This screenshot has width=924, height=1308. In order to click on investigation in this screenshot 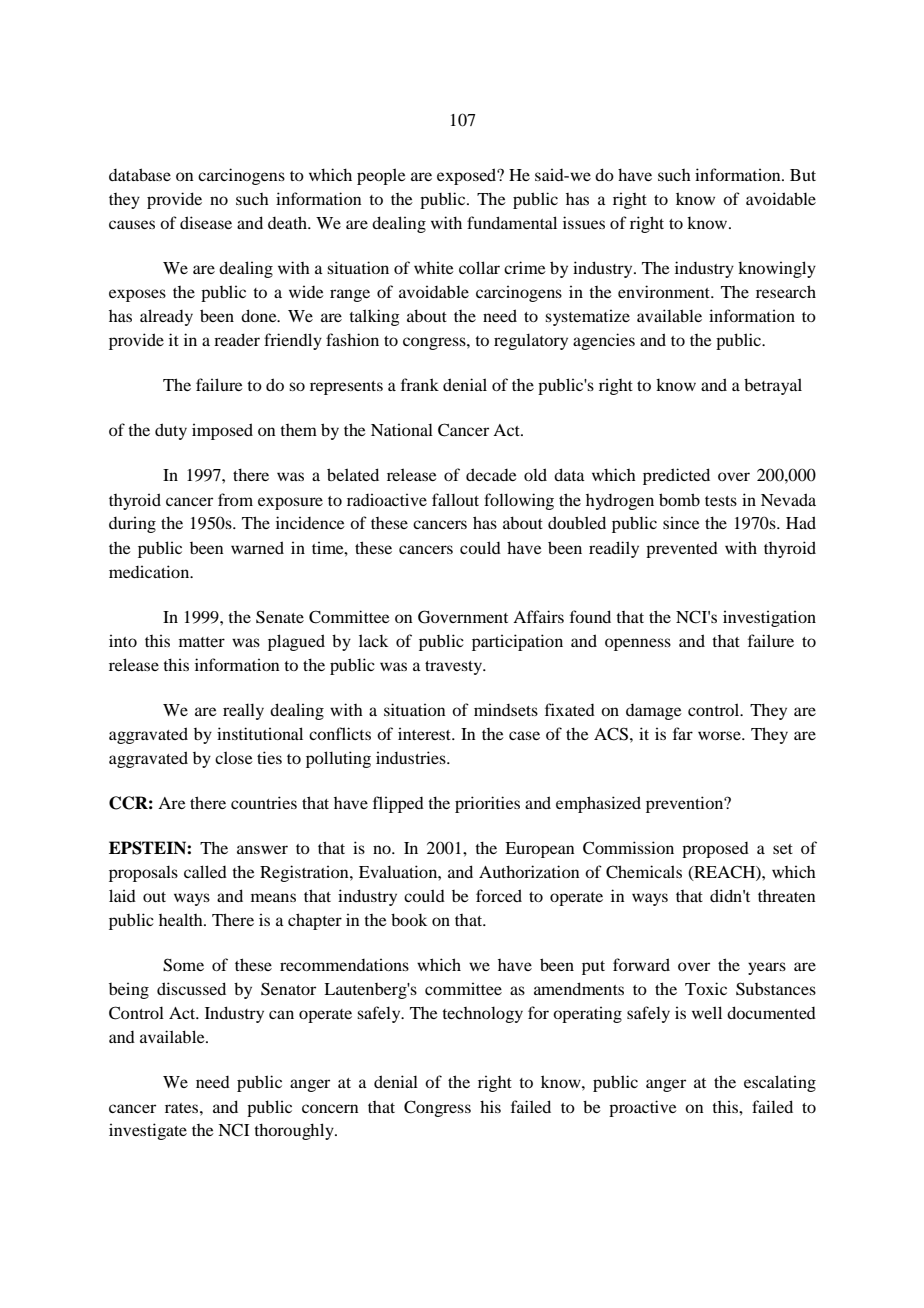, I will do `click(769, 618)`.
